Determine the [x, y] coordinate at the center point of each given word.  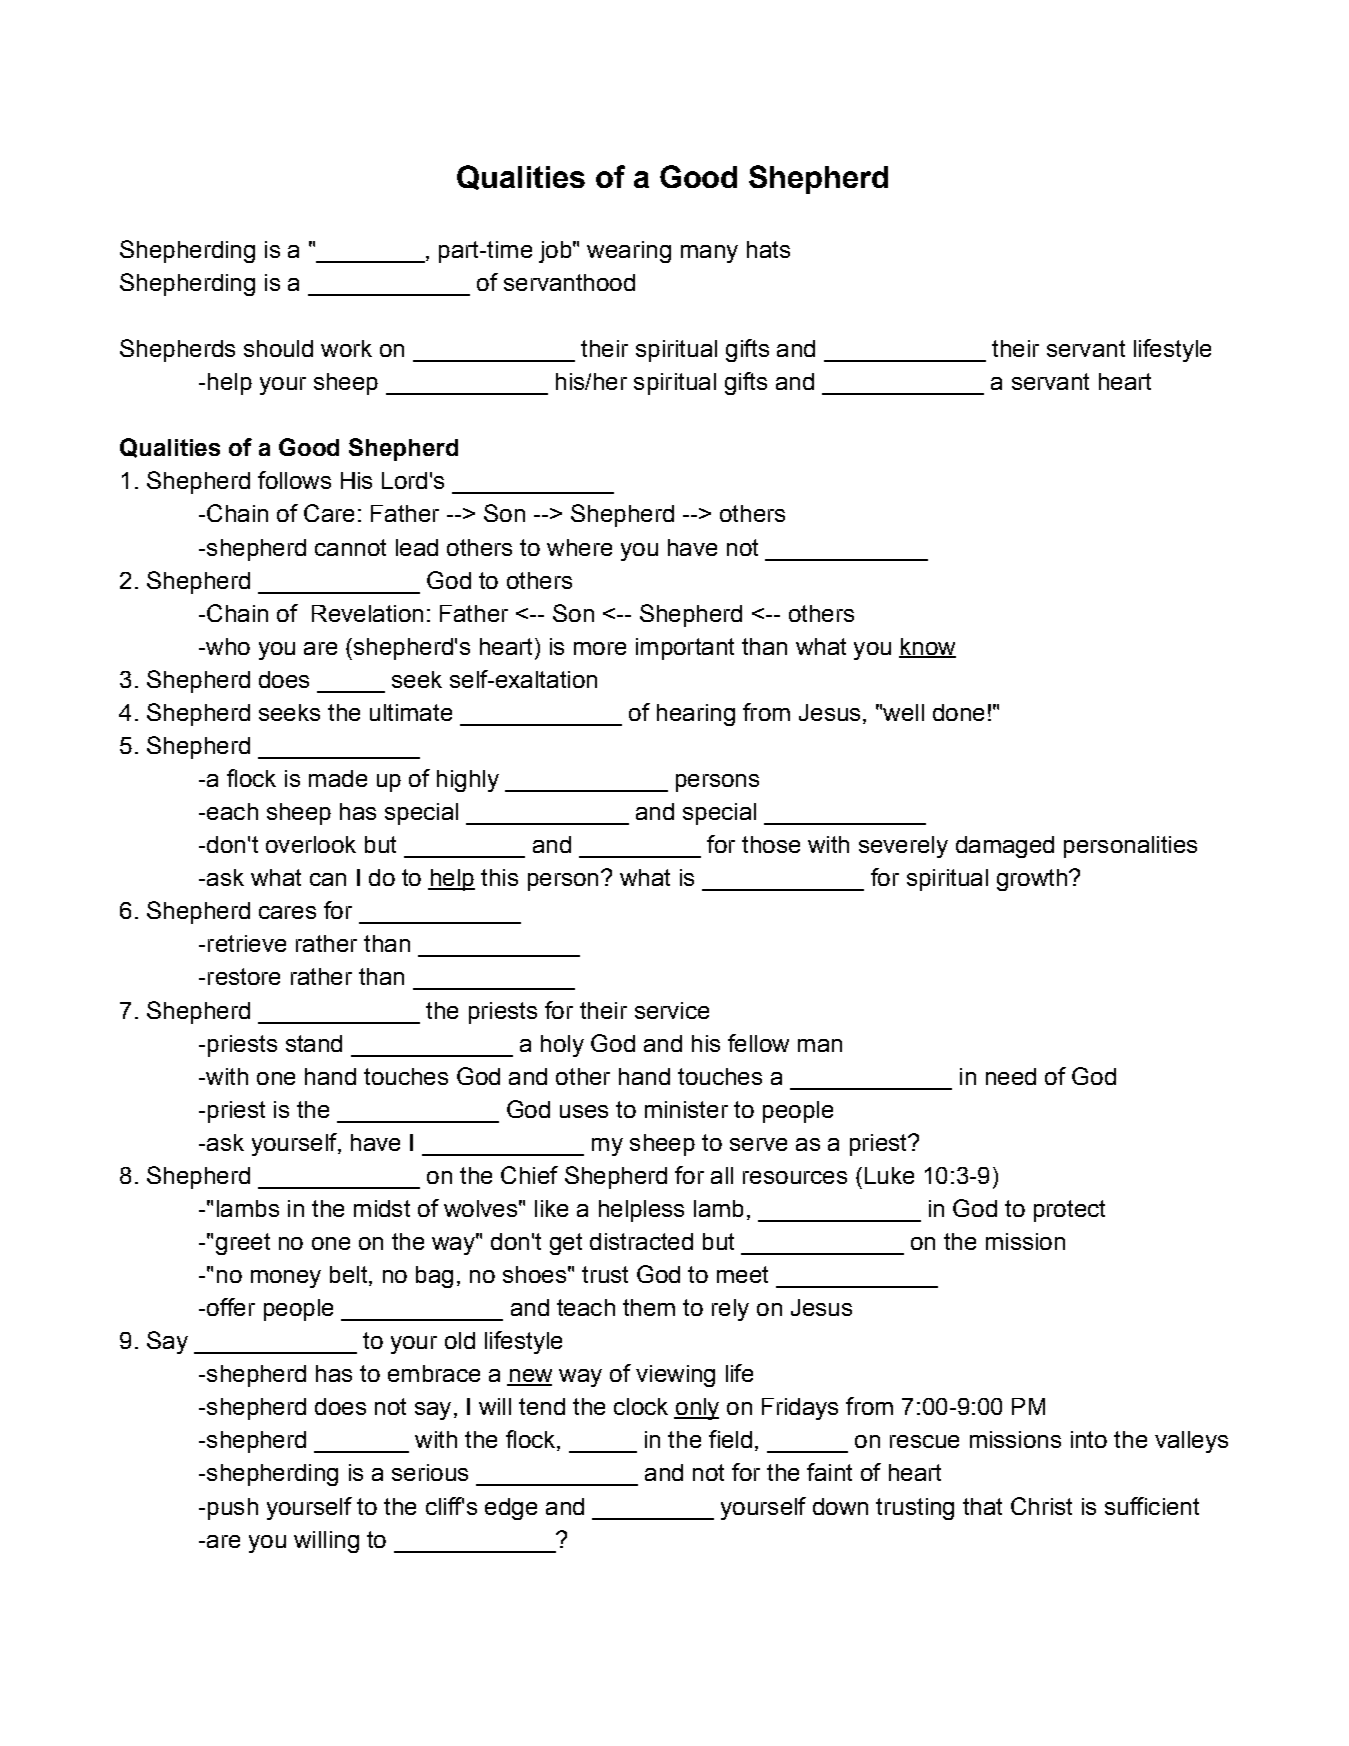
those [771, 844]
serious [430, 1472]
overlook [311, 844]
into [1089, 1439]
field [730, 1439]
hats [768, 249]
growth [1032, 880]
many [709, 254]
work [346, 348]
